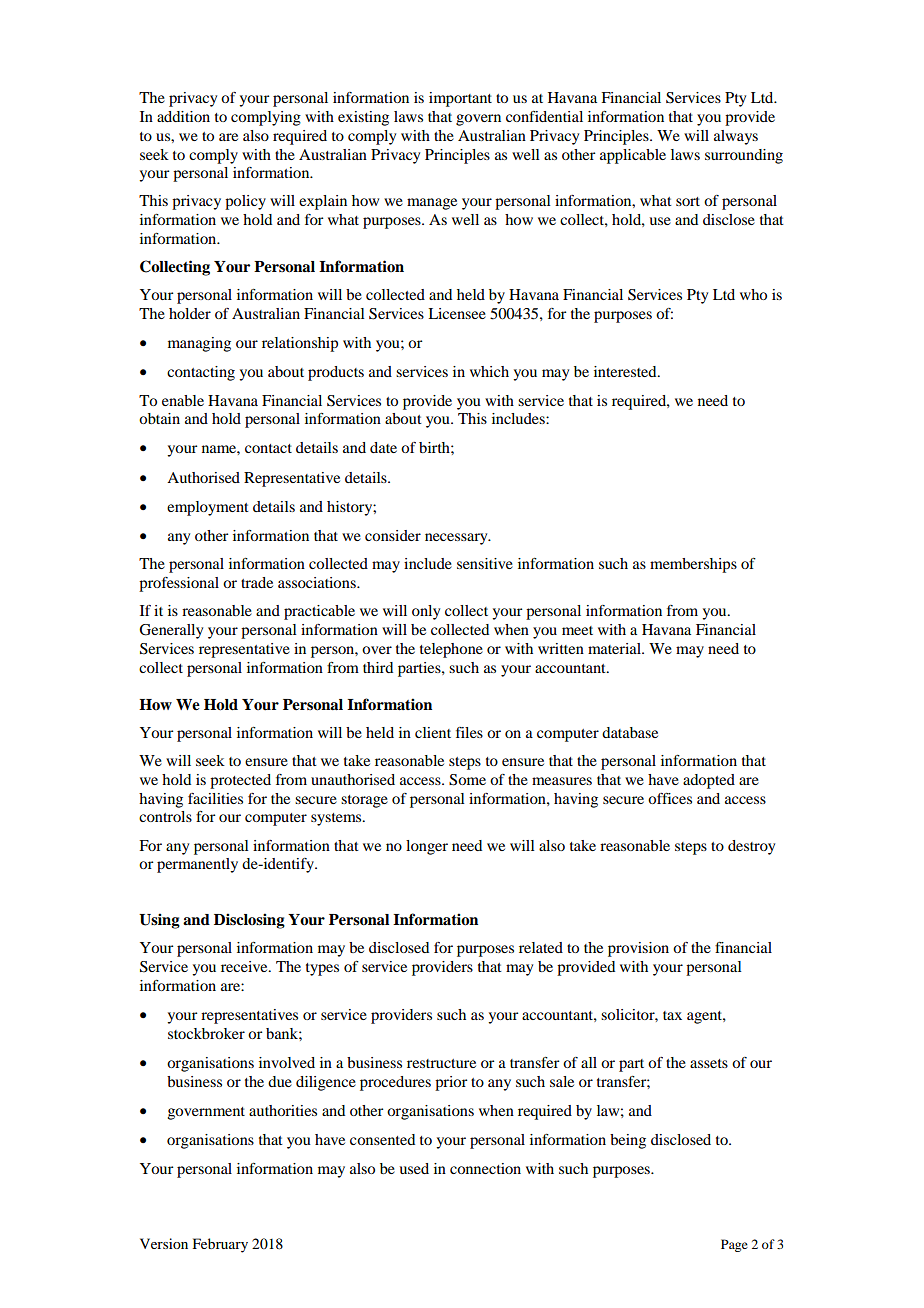 Image resolution: width=924 pixels, height=1308 pixels. I want to click on interested, so click(626, 371).
